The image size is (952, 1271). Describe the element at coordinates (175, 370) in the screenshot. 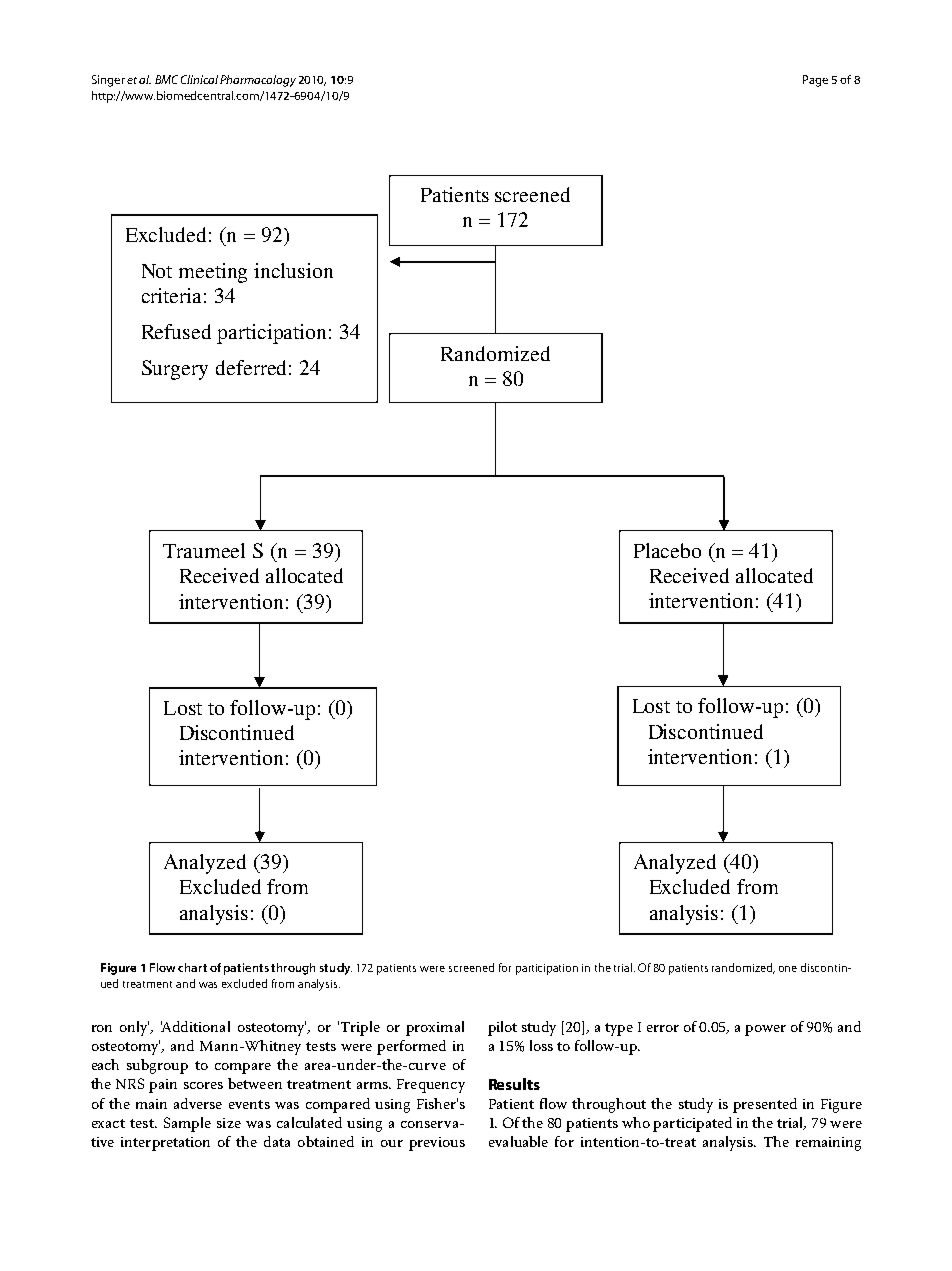

I see `Surgery` at that location.
